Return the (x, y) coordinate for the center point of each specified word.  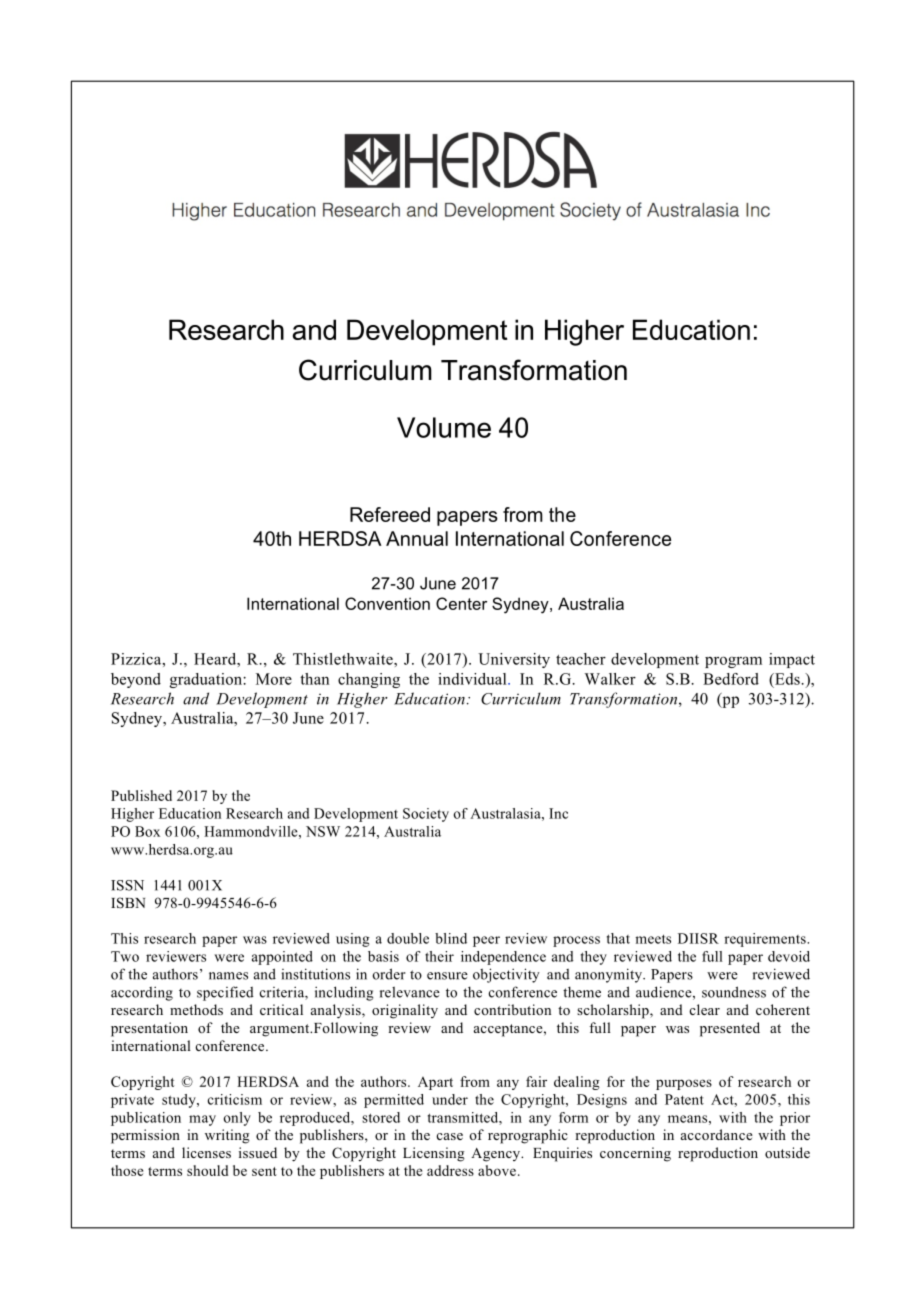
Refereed (390, 514)
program (733, 662)
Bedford (731, 679)
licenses (206, 1152)
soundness (734, 992)
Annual (417, 538)
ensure (447, 976)
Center (461, 603)
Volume (444, 427)
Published (141, 795)
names (228, 976)
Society (426, 815)
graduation (207, 680)
